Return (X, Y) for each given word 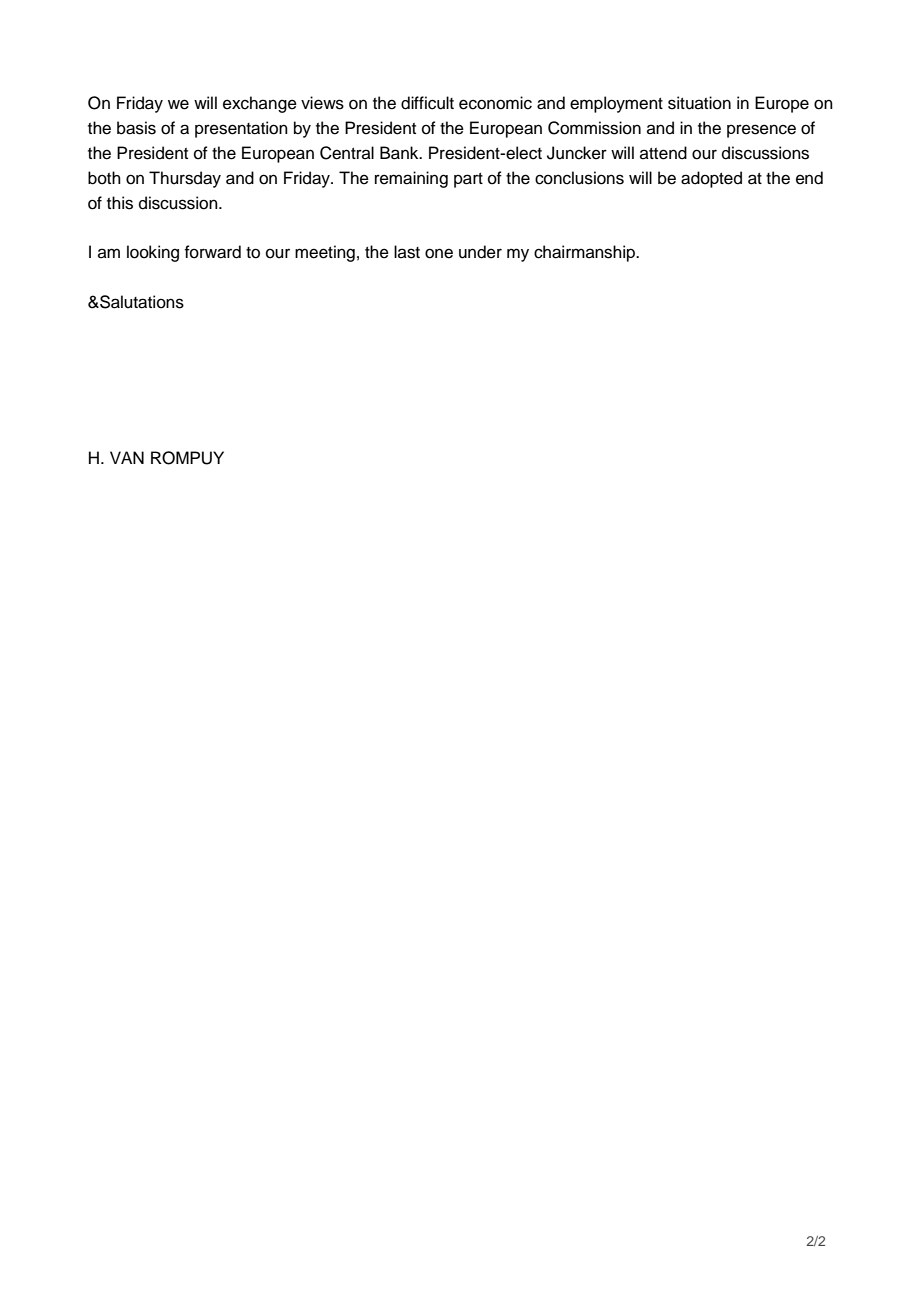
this (120, 203)
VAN (127, 457)
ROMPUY (187, 458)
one (439, 253)
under (480, 252)
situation (699, 103)
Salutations (141, 302)
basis (136, 128)
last (407, 252)
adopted (711, 179)
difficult (427, 103)
